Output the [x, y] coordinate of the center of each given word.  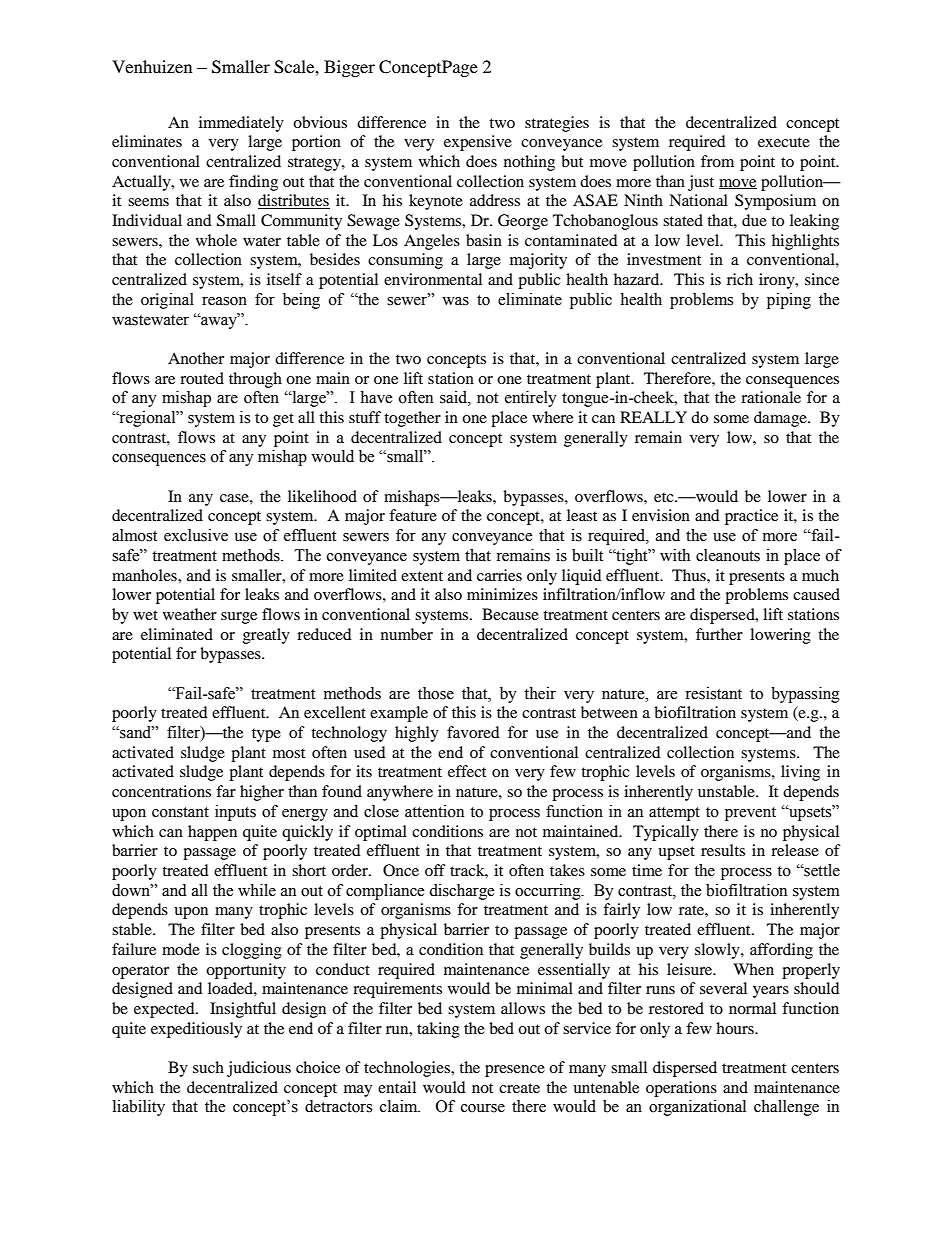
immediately [241, 124]
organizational [697, 1108]
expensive [478, 143]
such [208, 1067]
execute [784, 142]
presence [515, 1071]
